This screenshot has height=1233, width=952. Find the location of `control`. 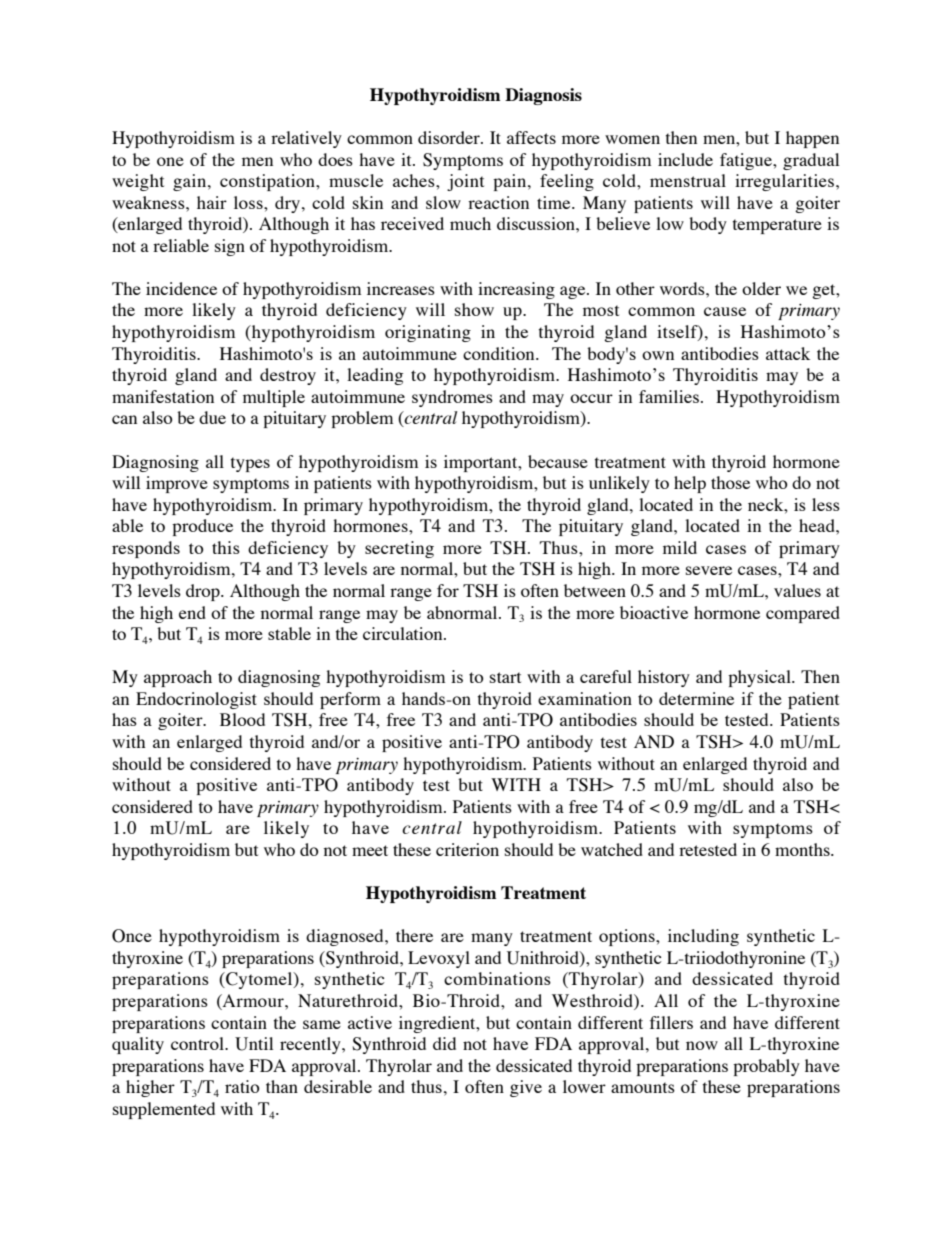

control is located at coordinates (198, 1043).
